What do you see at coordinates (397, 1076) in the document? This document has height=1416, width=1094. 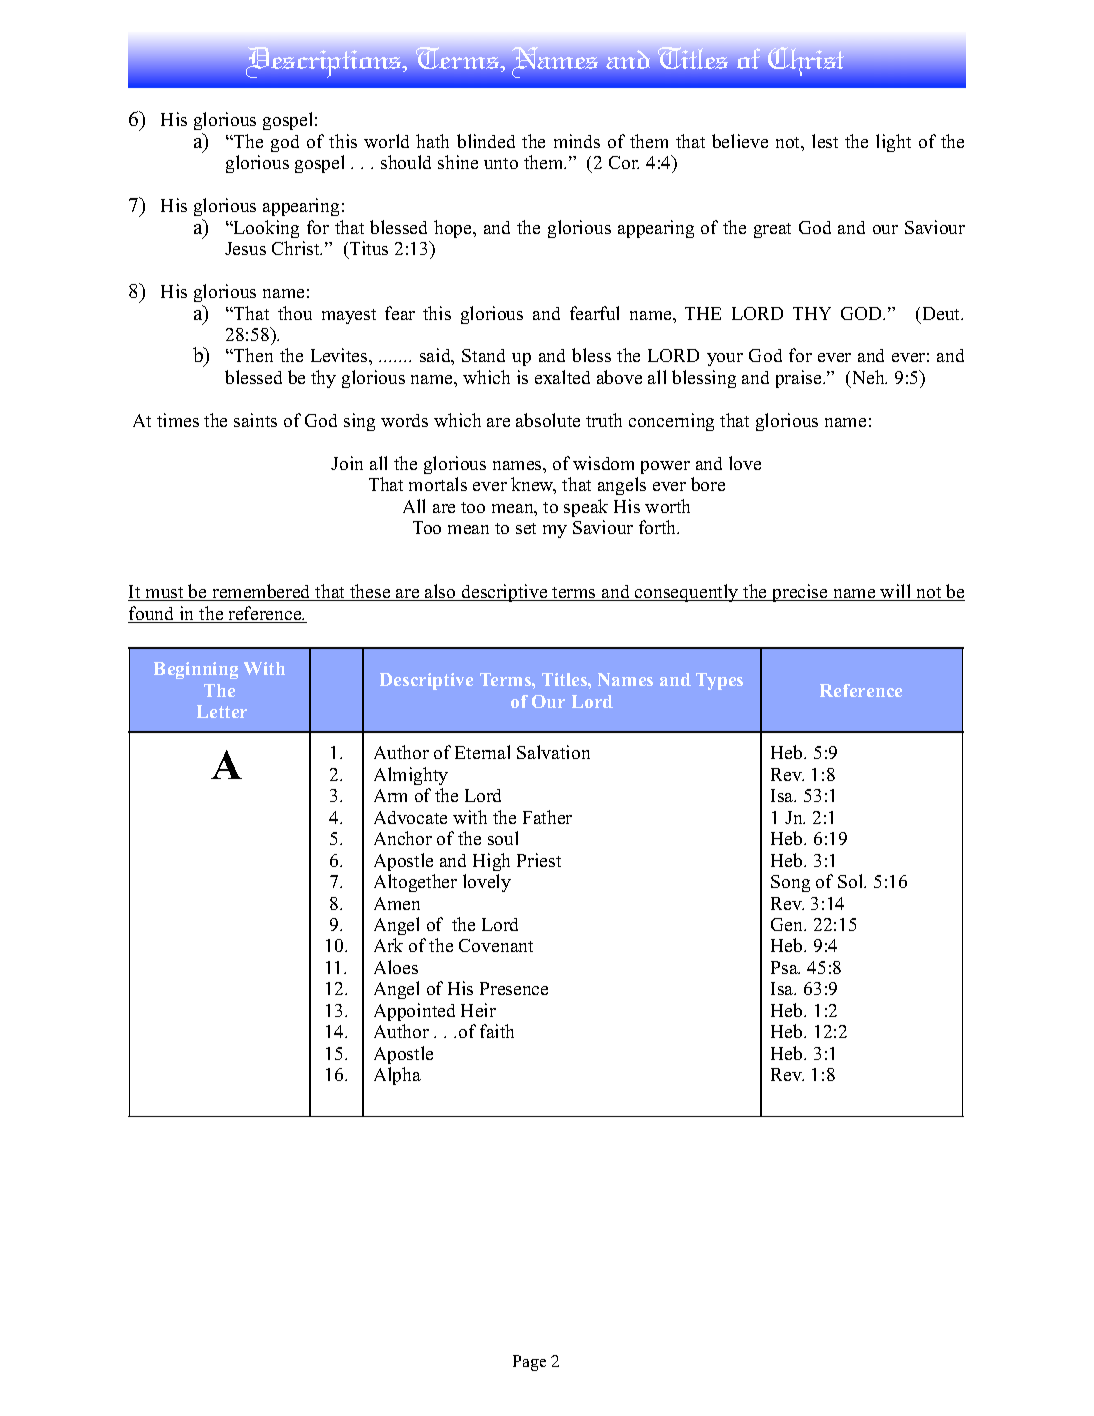 I see `Alpha` at bounding box center [397, 1076].
